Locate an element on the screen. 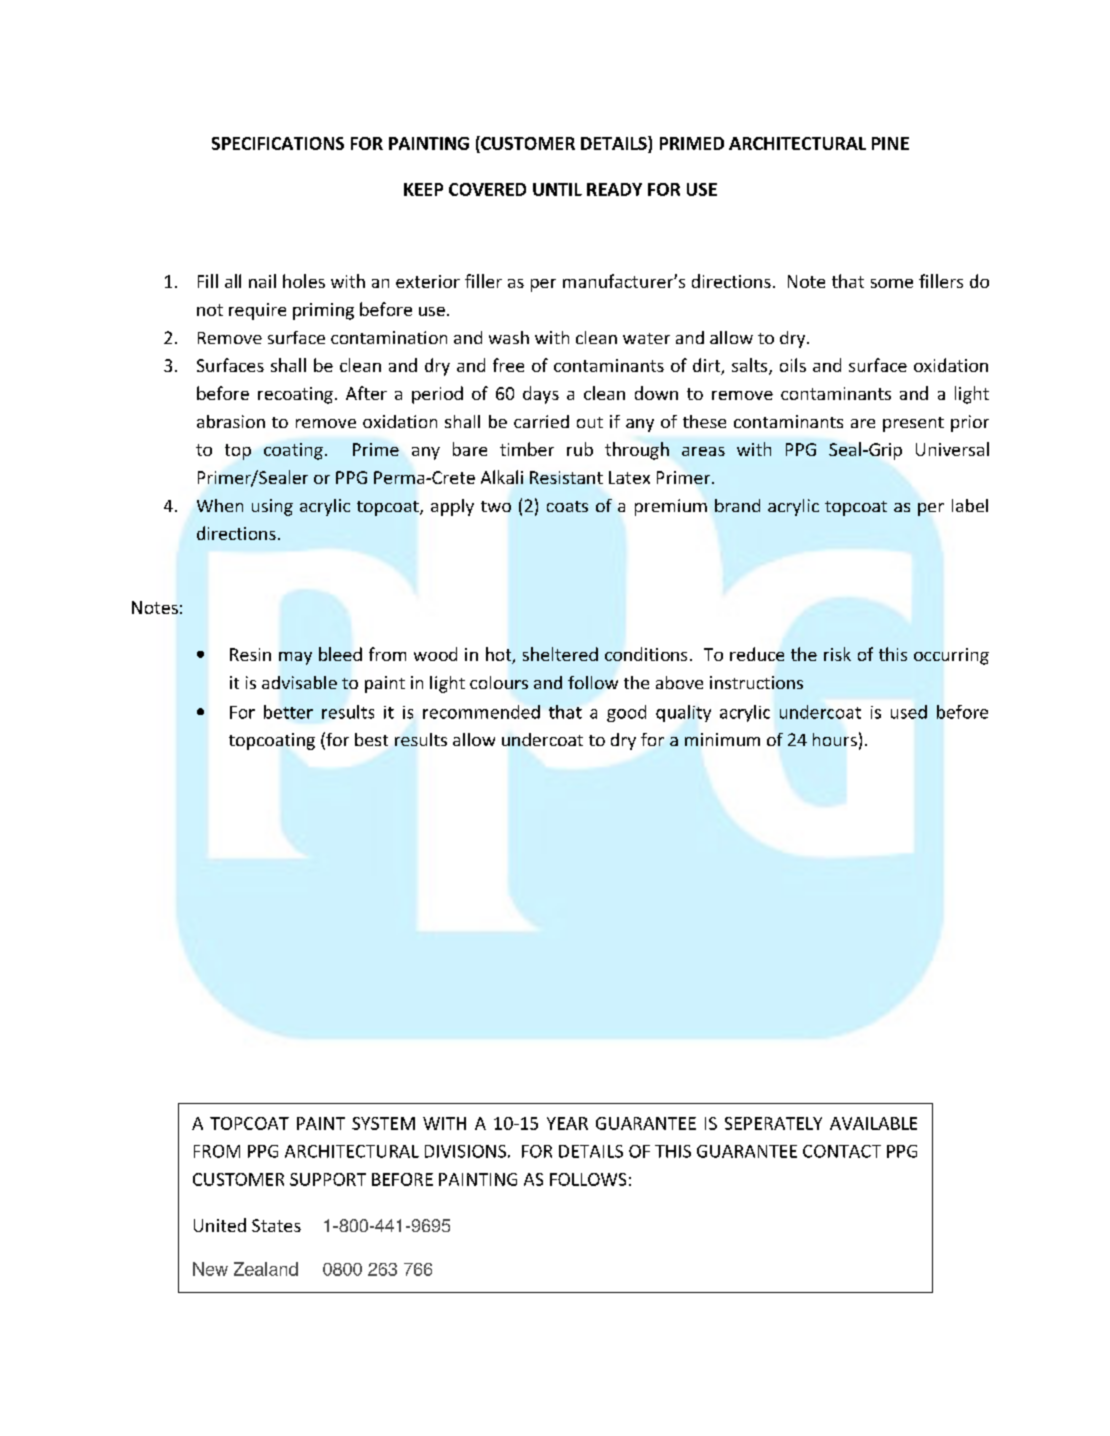 This screenshot has width=1110, height=1436. abrasion is located at coordinates (231, 421).
